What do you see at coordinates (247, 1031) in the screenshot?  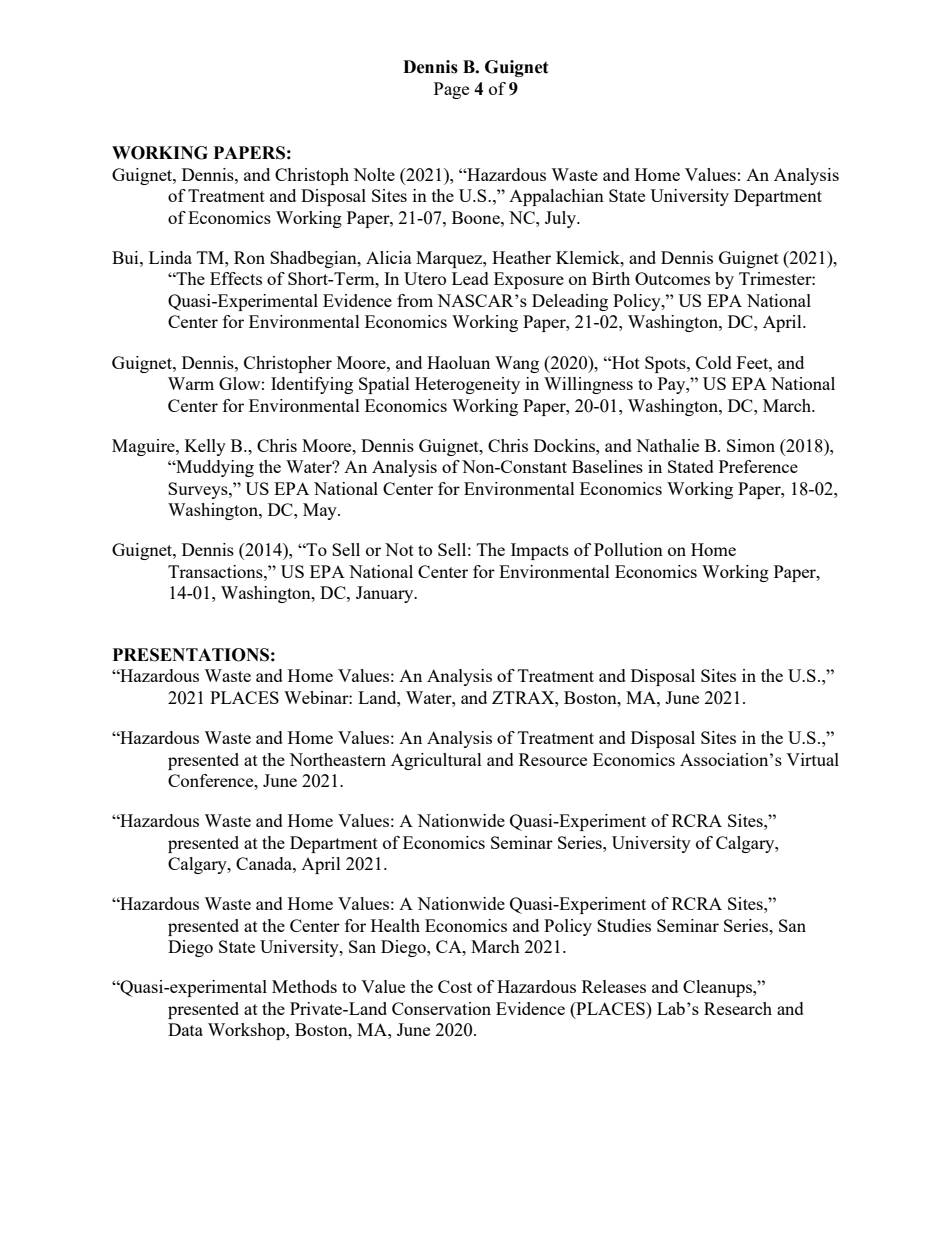 I see `Workshop` at bounding box center [247, 1031].
